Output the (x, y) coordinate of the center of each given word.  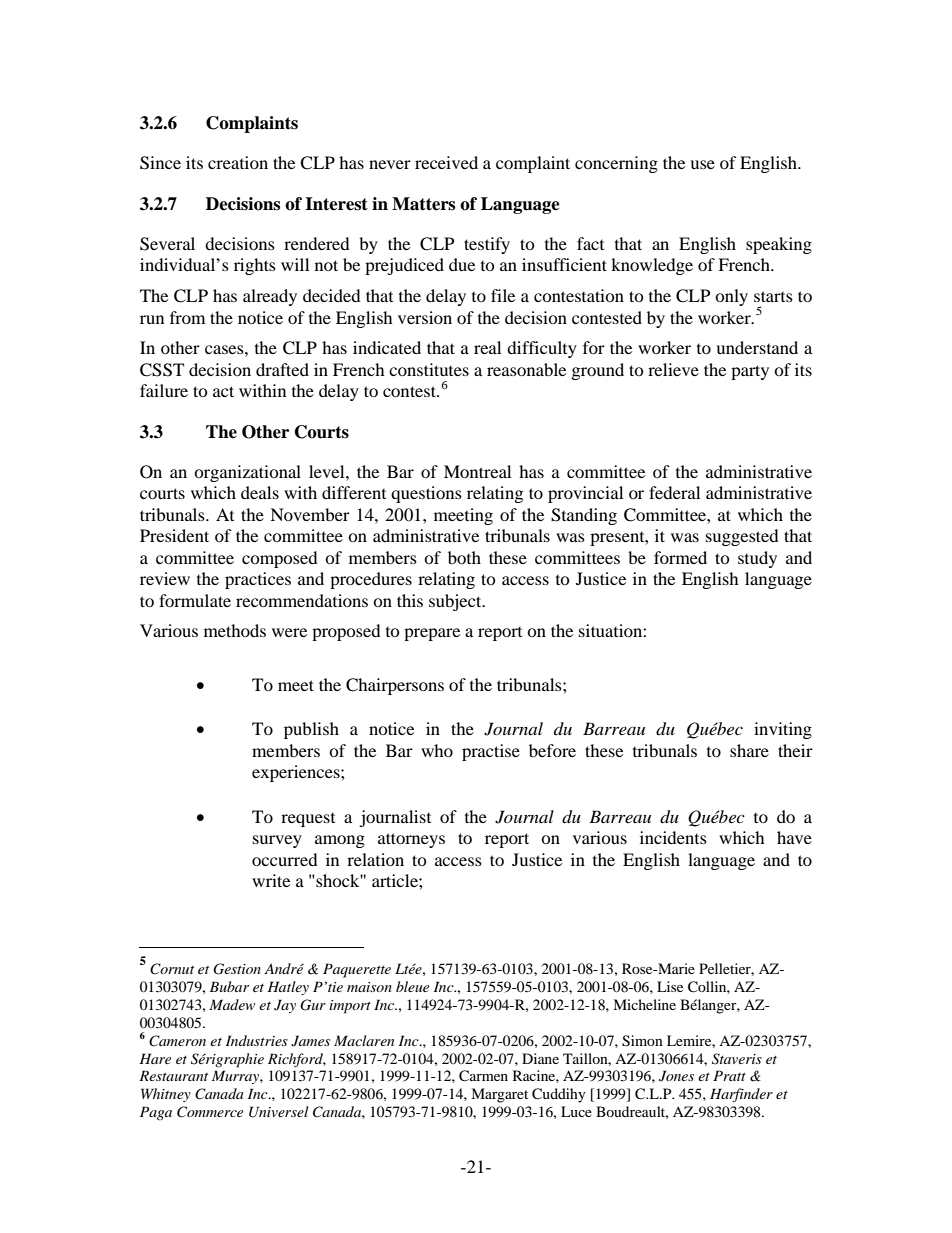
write (271, 880)
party (750, 372)
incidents (673, 837)
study (757, 559)
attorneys (411, 840)
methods (235, 630)
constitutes (429, 369)
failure (164, 390)
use (702, 164)
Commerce (210, 1112)
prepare (432, 634)
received (446, 162)
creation (238, 162)
